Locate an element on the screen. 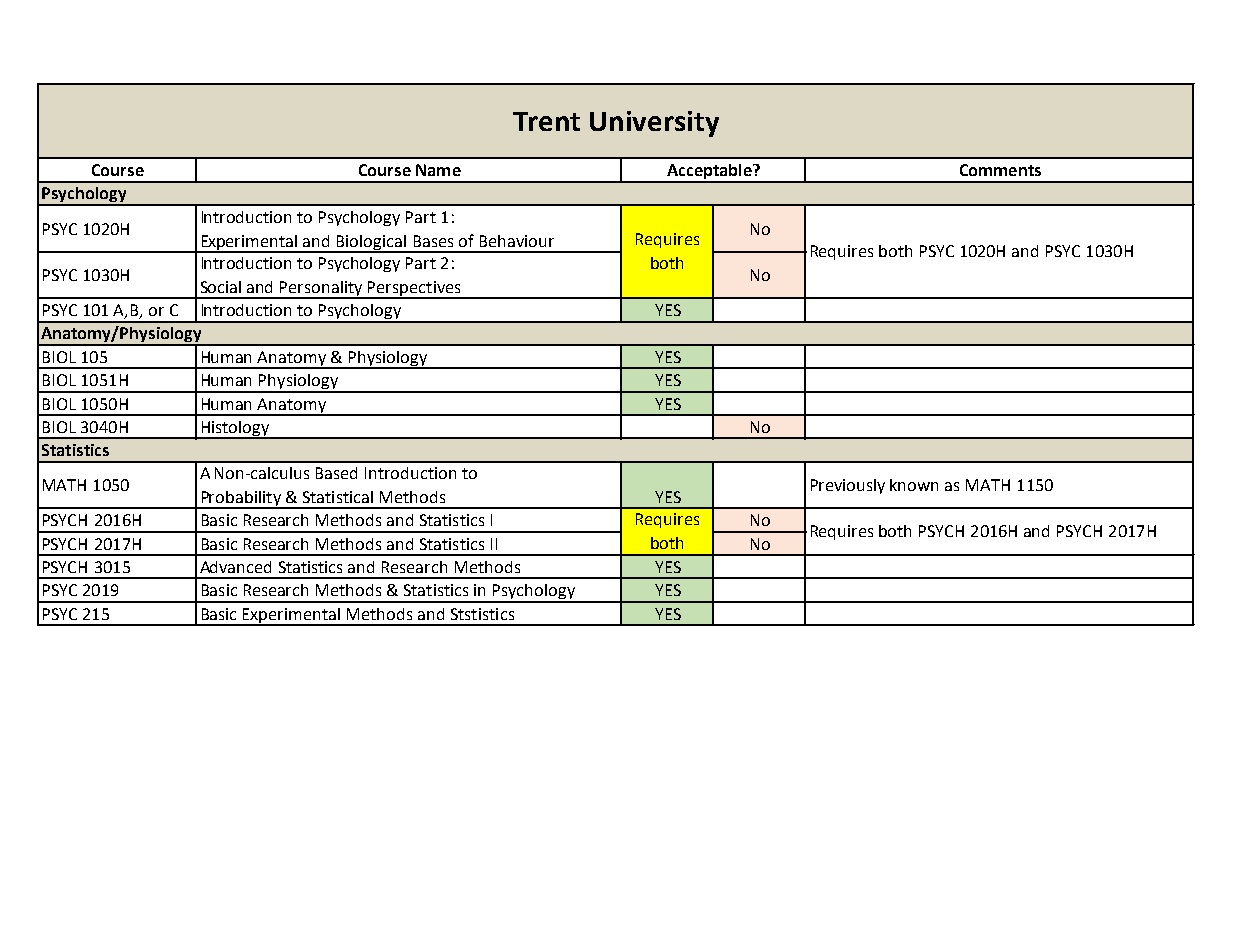  known is located at coordinates (914, 485).
